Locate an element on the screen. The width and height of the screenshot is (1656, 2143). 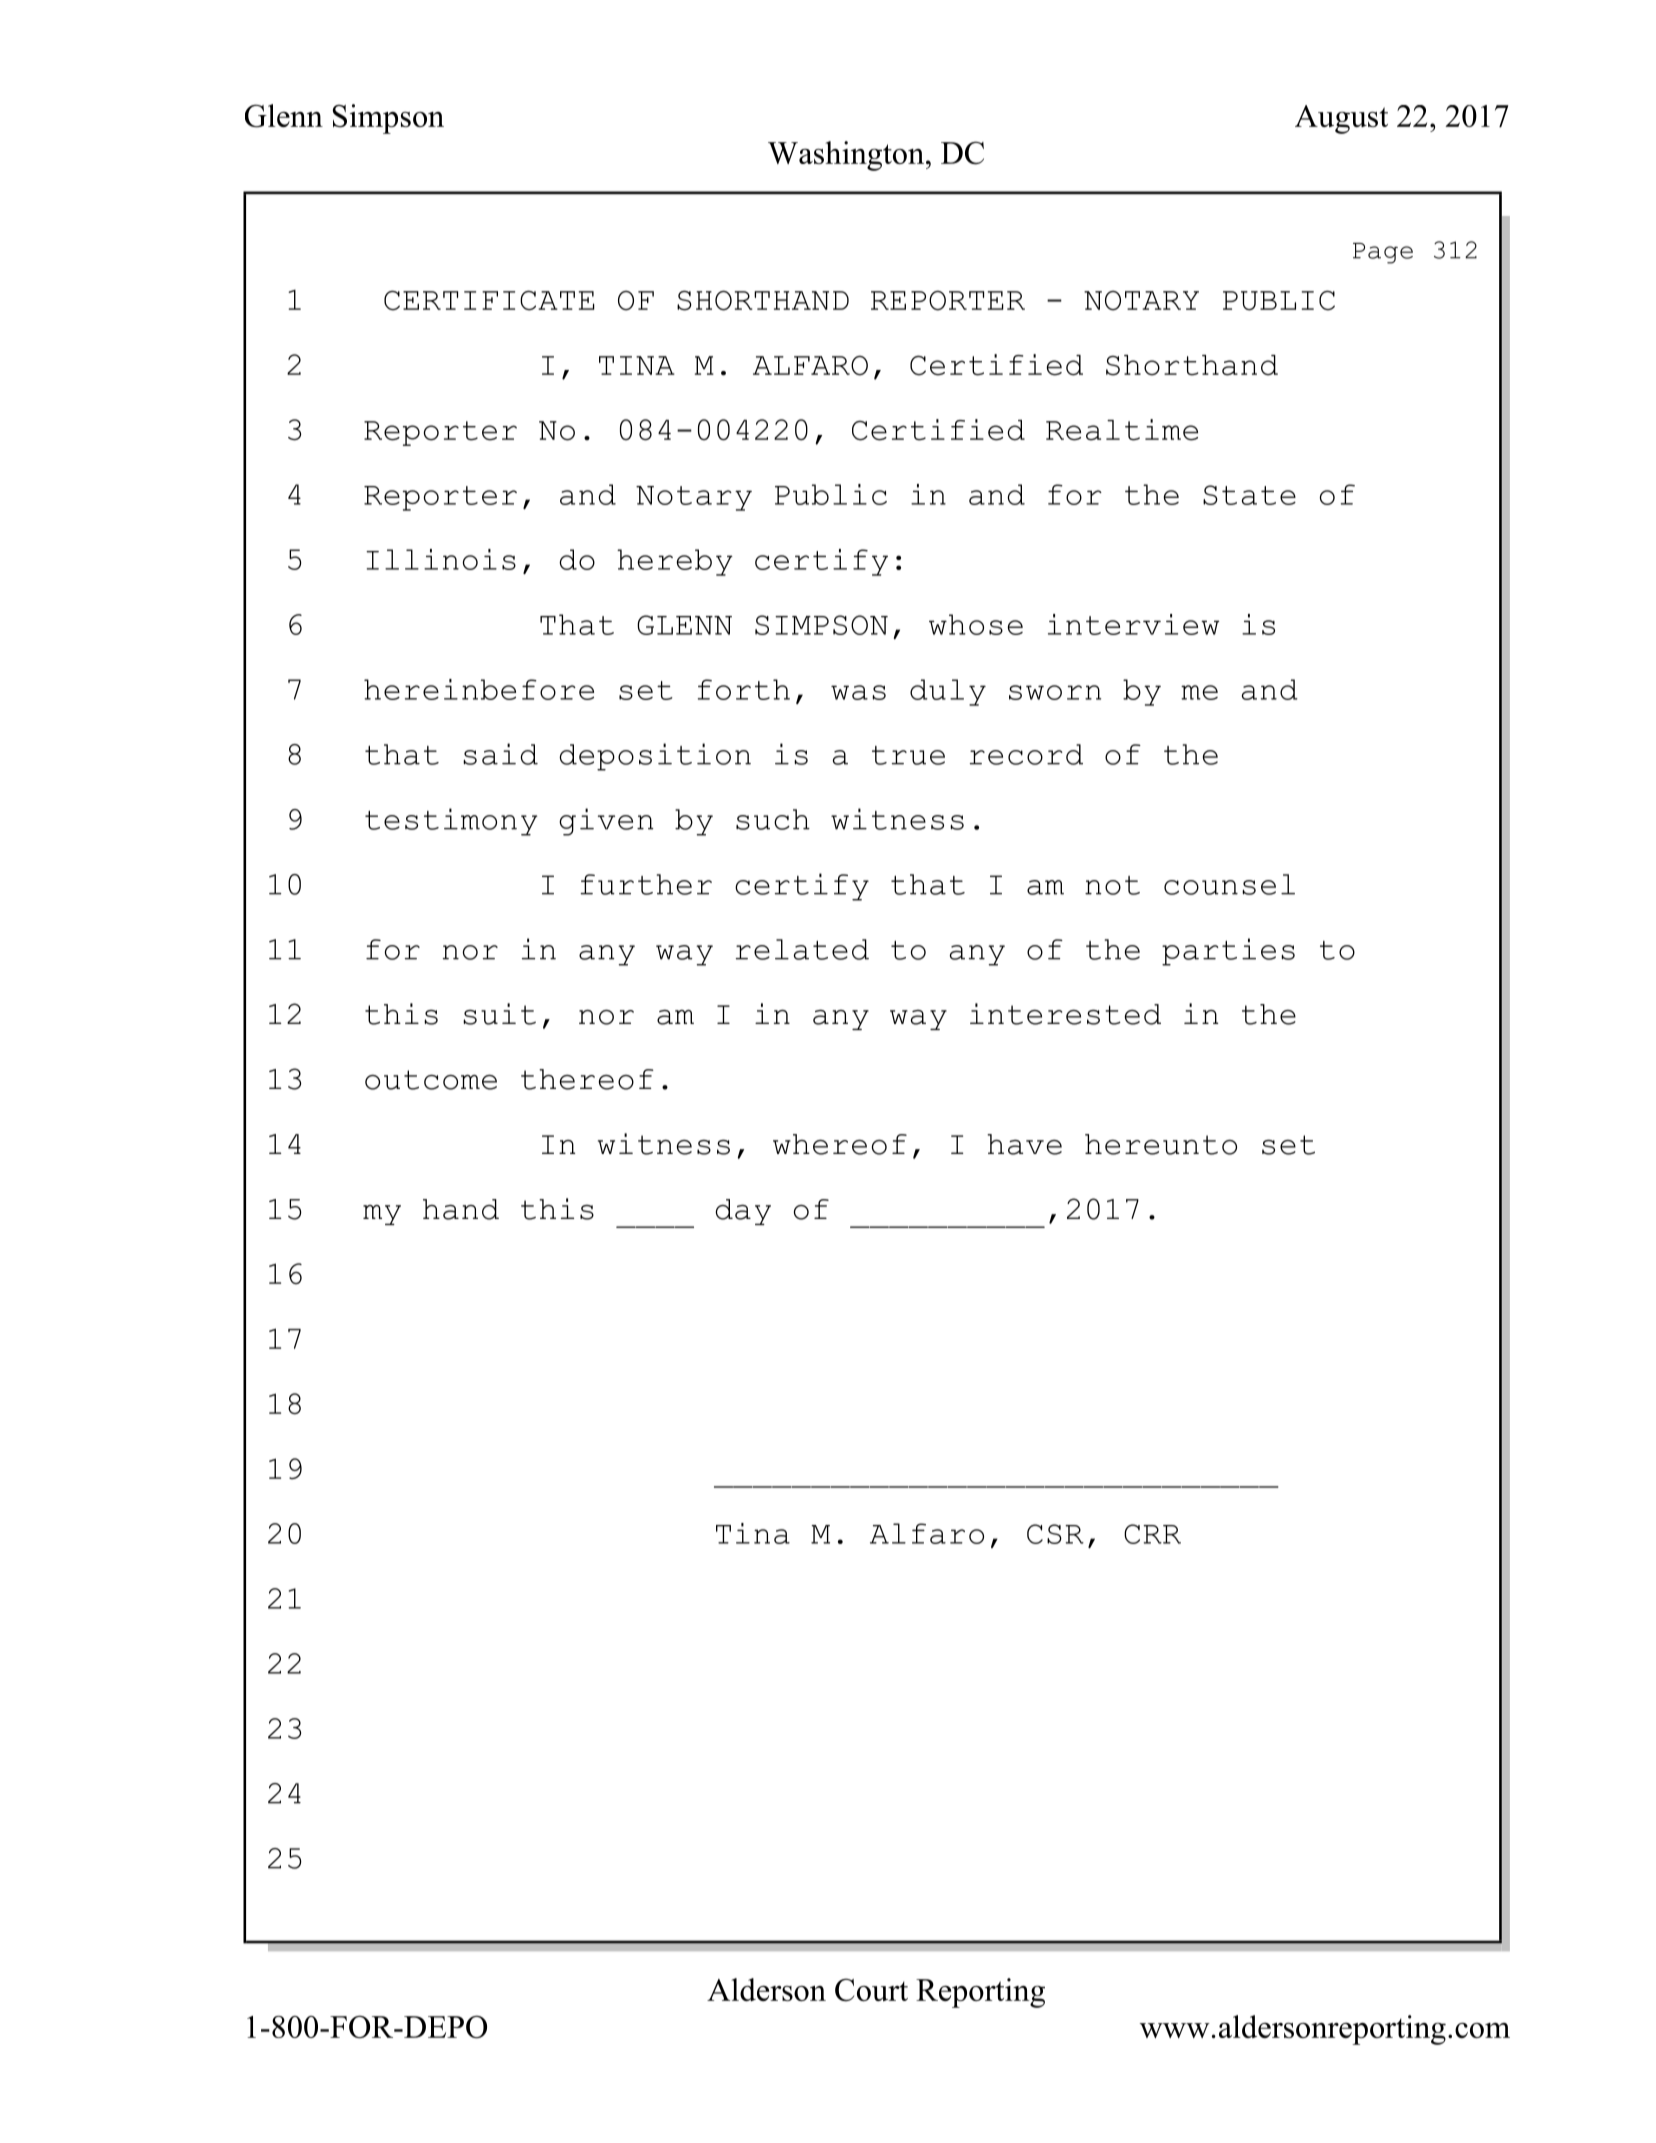
whereof is located at coordinates (840, 1144).
